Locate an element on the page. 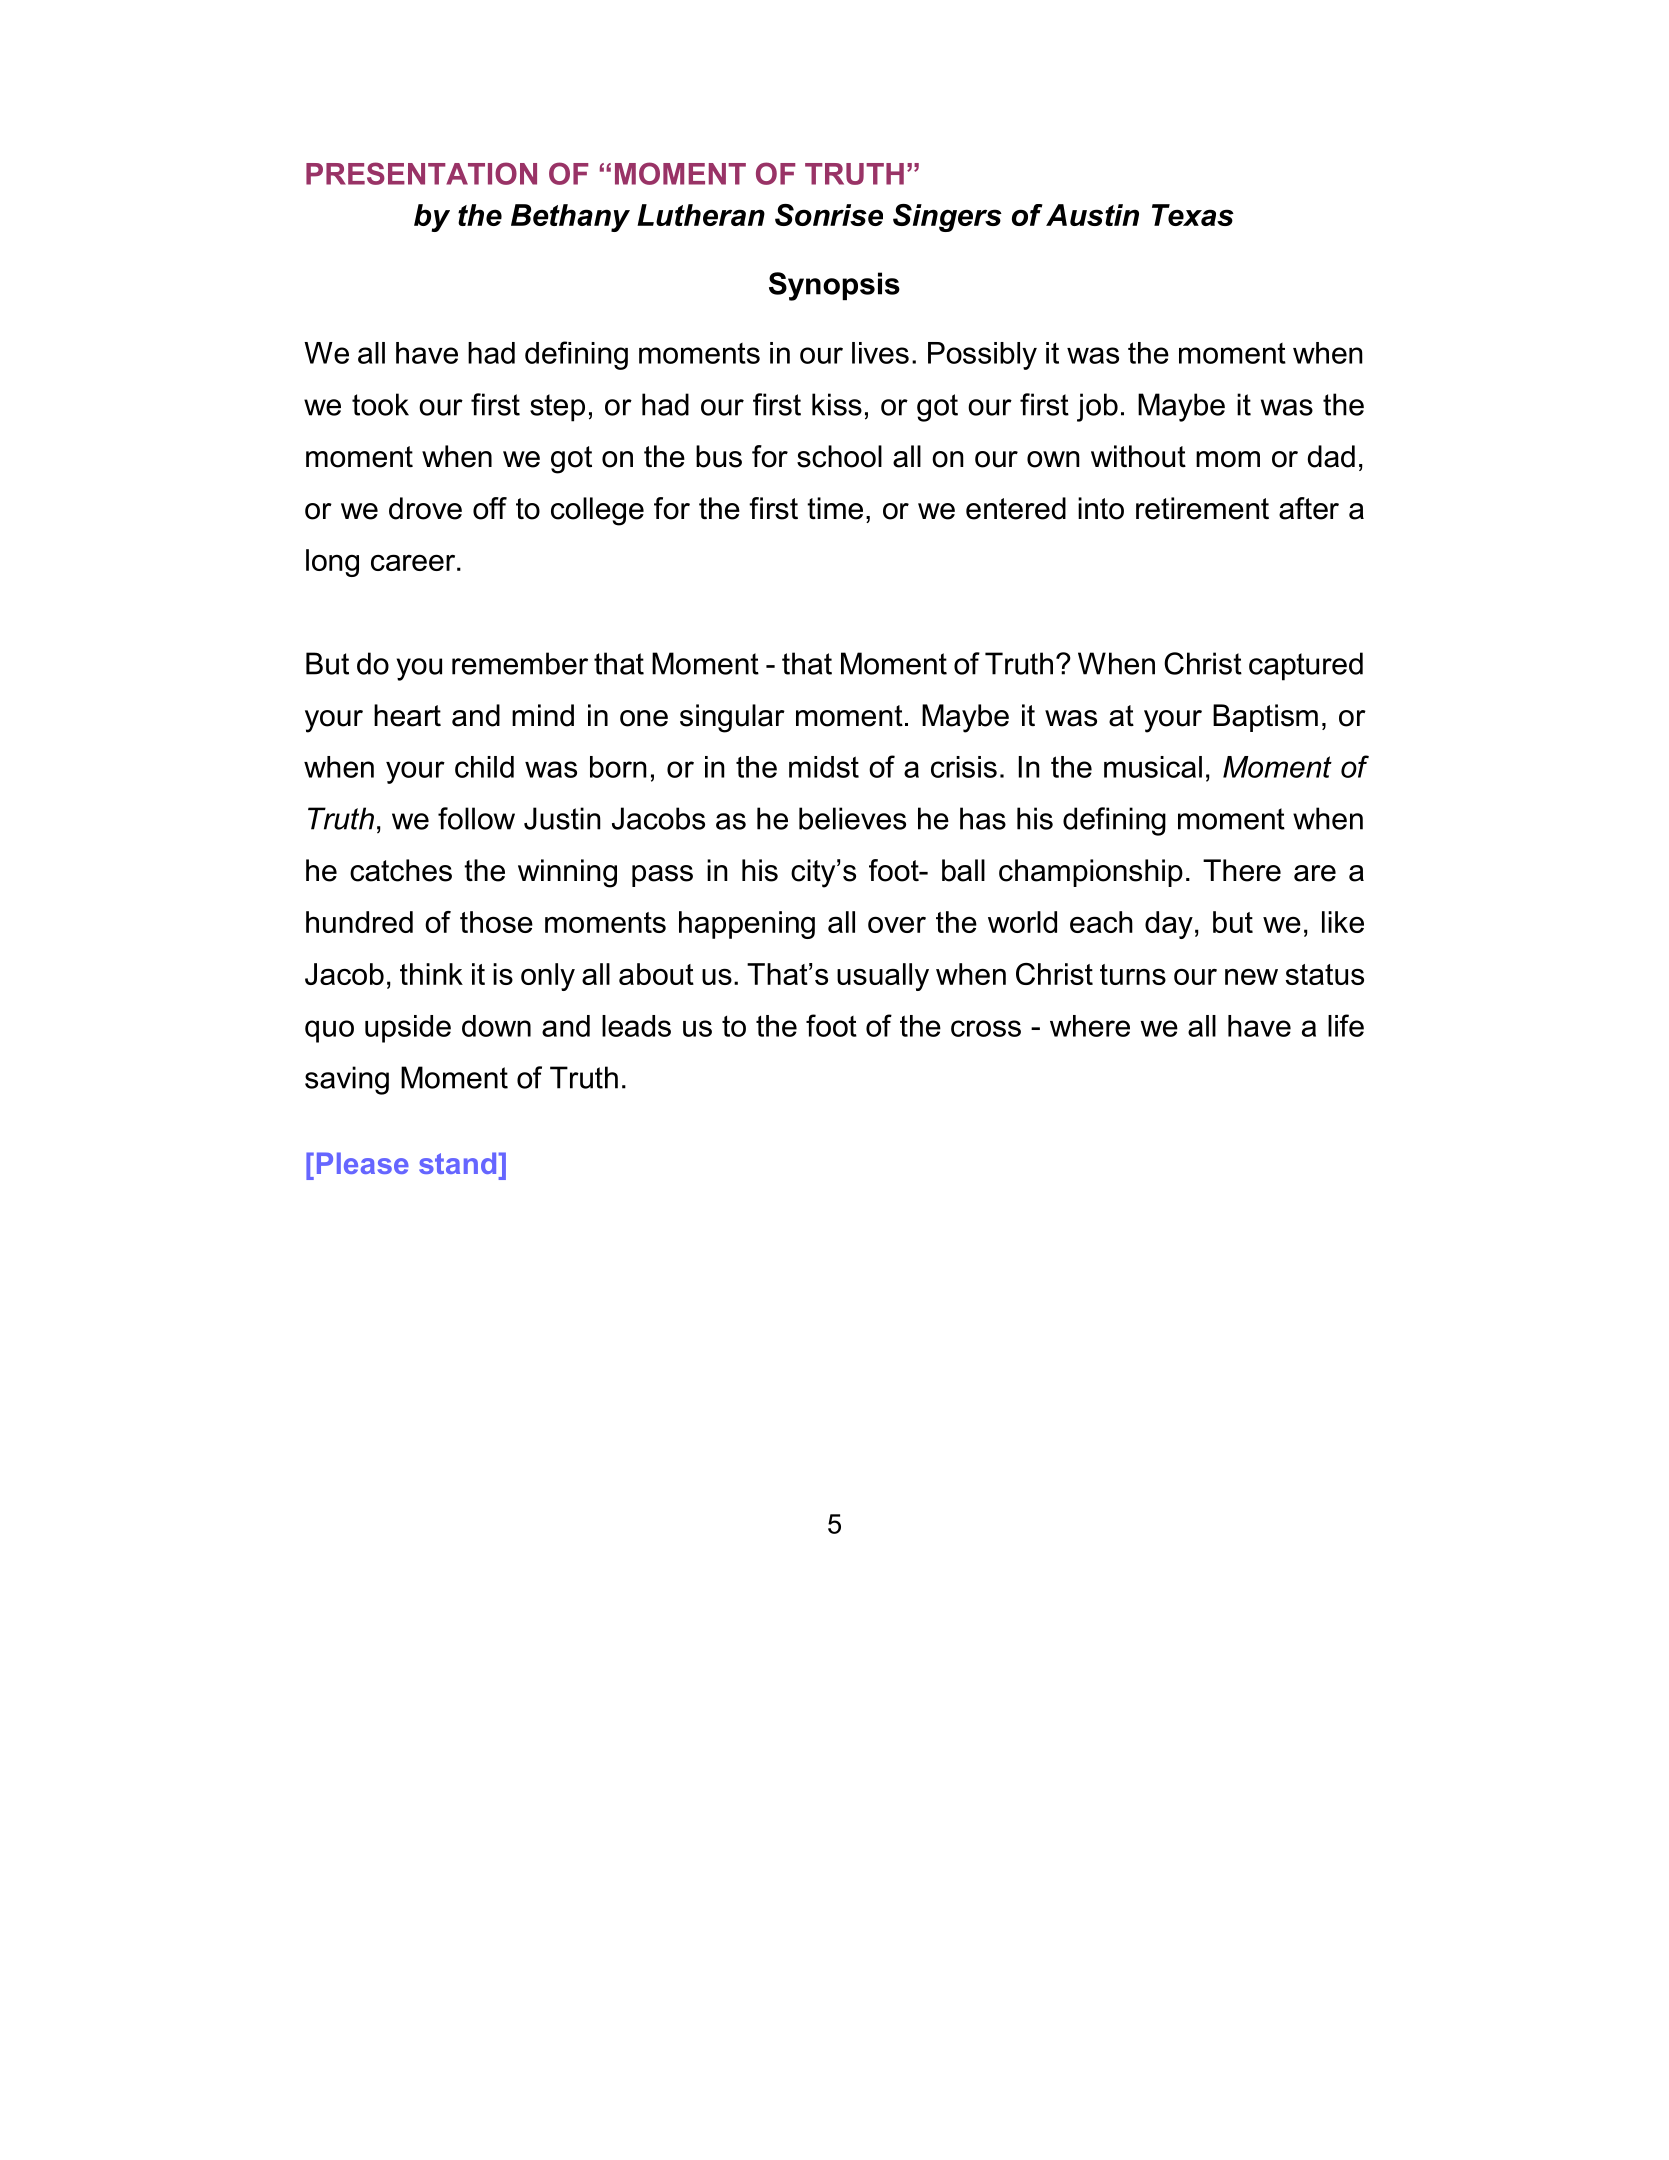 The height and width of the image is (2160, 1669). stand is located at coordinates (457, 1163).
